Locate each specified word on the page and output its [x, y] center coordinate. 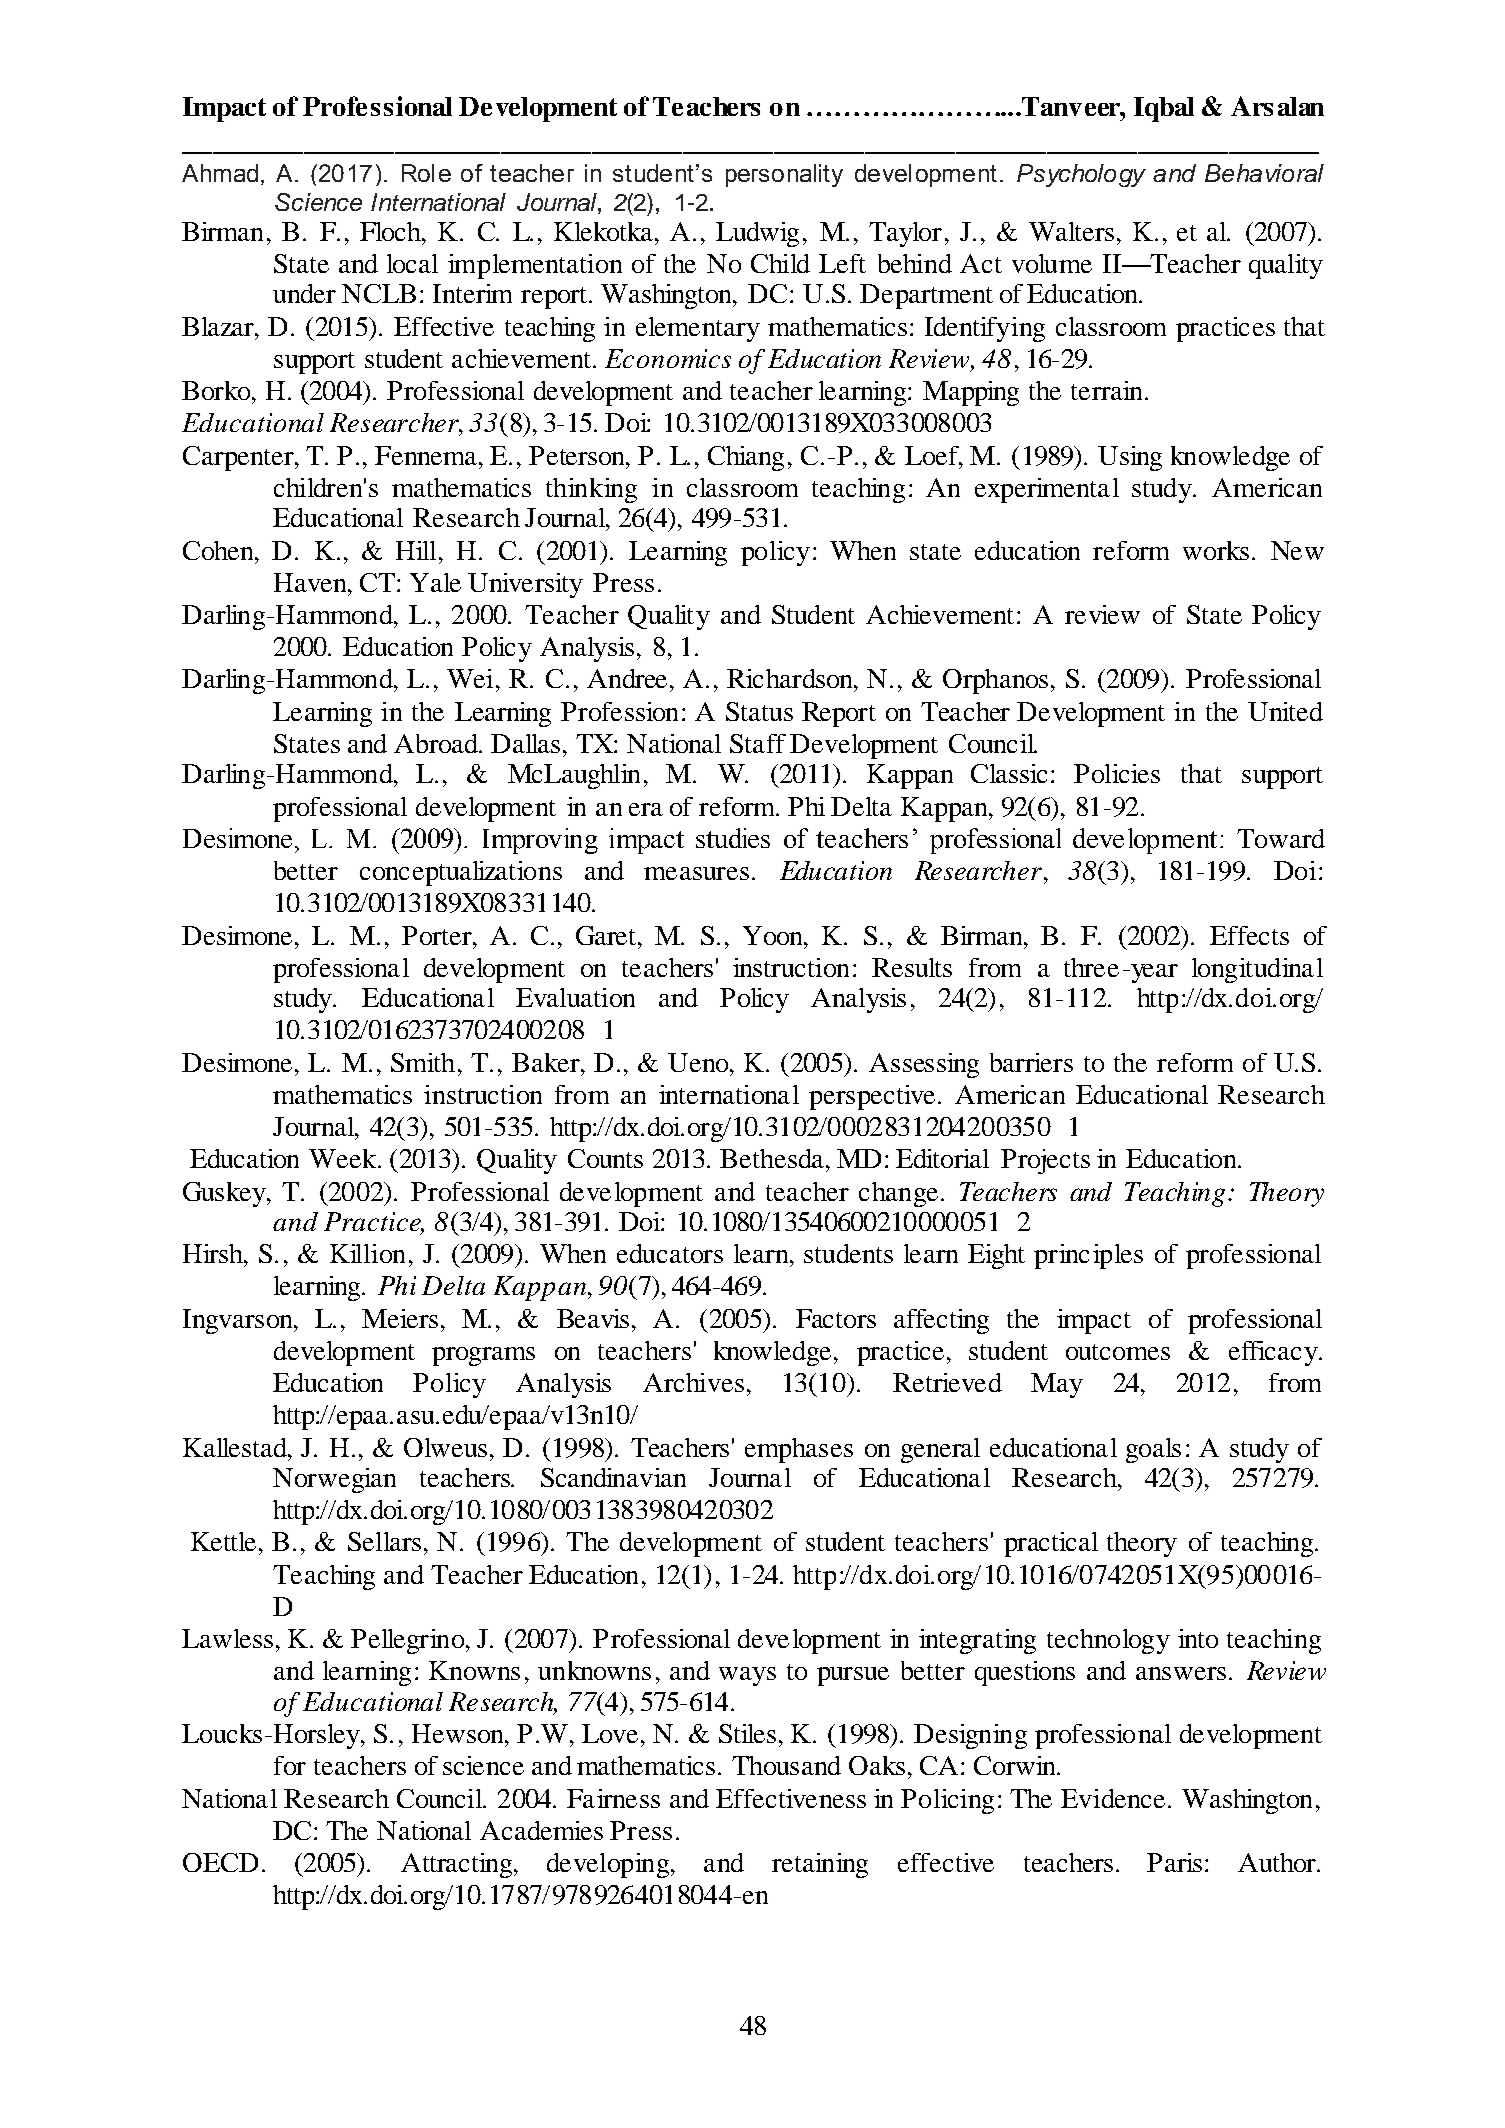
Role [426, 173]
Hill [418, 550]
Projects [1045, 1161]
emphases [799, 1450]
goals [1153, 1450]
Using [1130, 458]
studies [733, 838]
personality [784, 175]
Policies [1117, 773]
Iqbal [1164, 109]
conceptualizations [461, 873]
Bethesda [773, 1158]
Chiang [746, 458]
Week [344, 1158]
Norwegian [334, 1480]
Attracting [458, 1865]
